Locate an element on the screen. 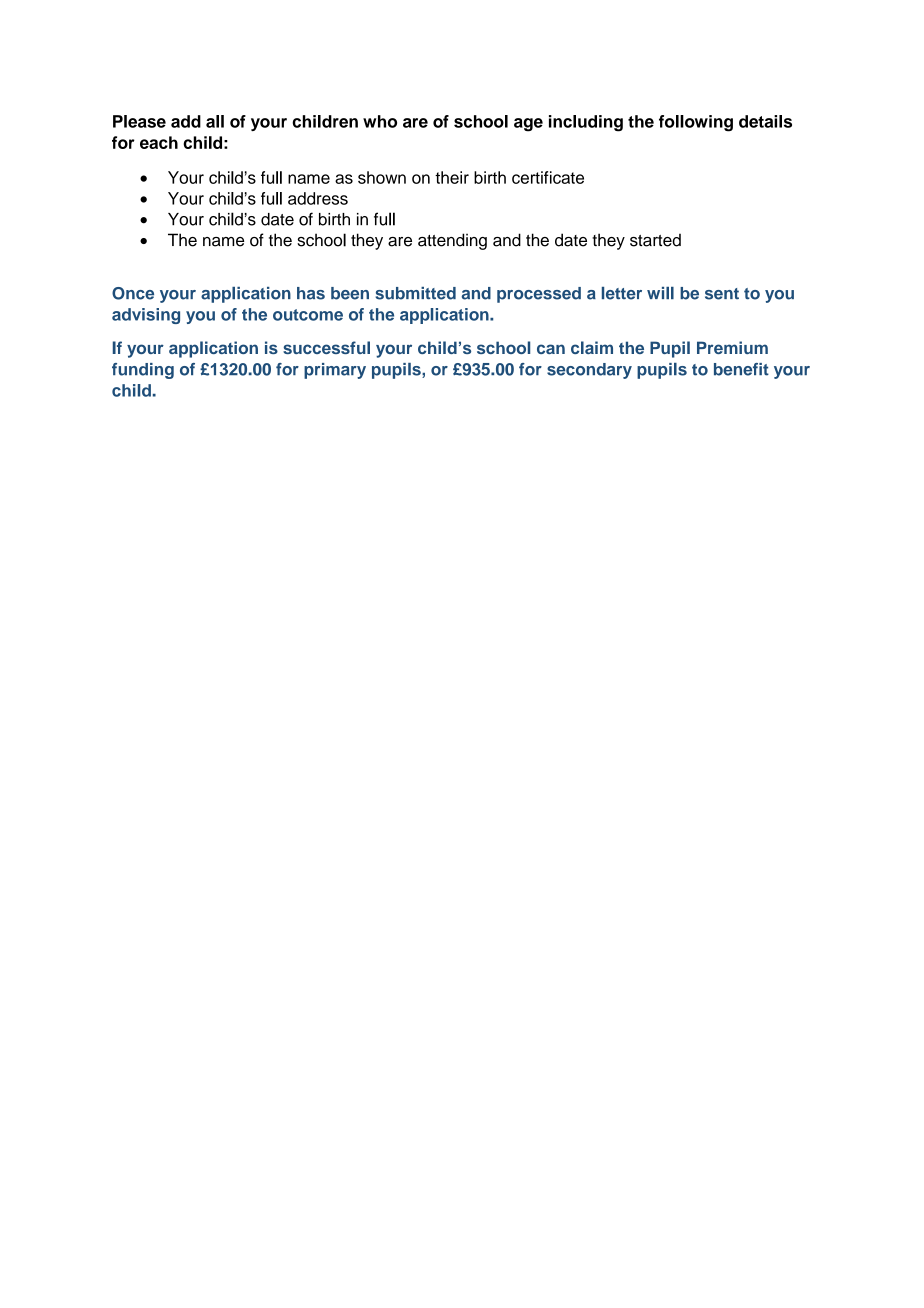 The height and width of the screenshot is (1308, 924). following is located at coordinates (696, 123).
